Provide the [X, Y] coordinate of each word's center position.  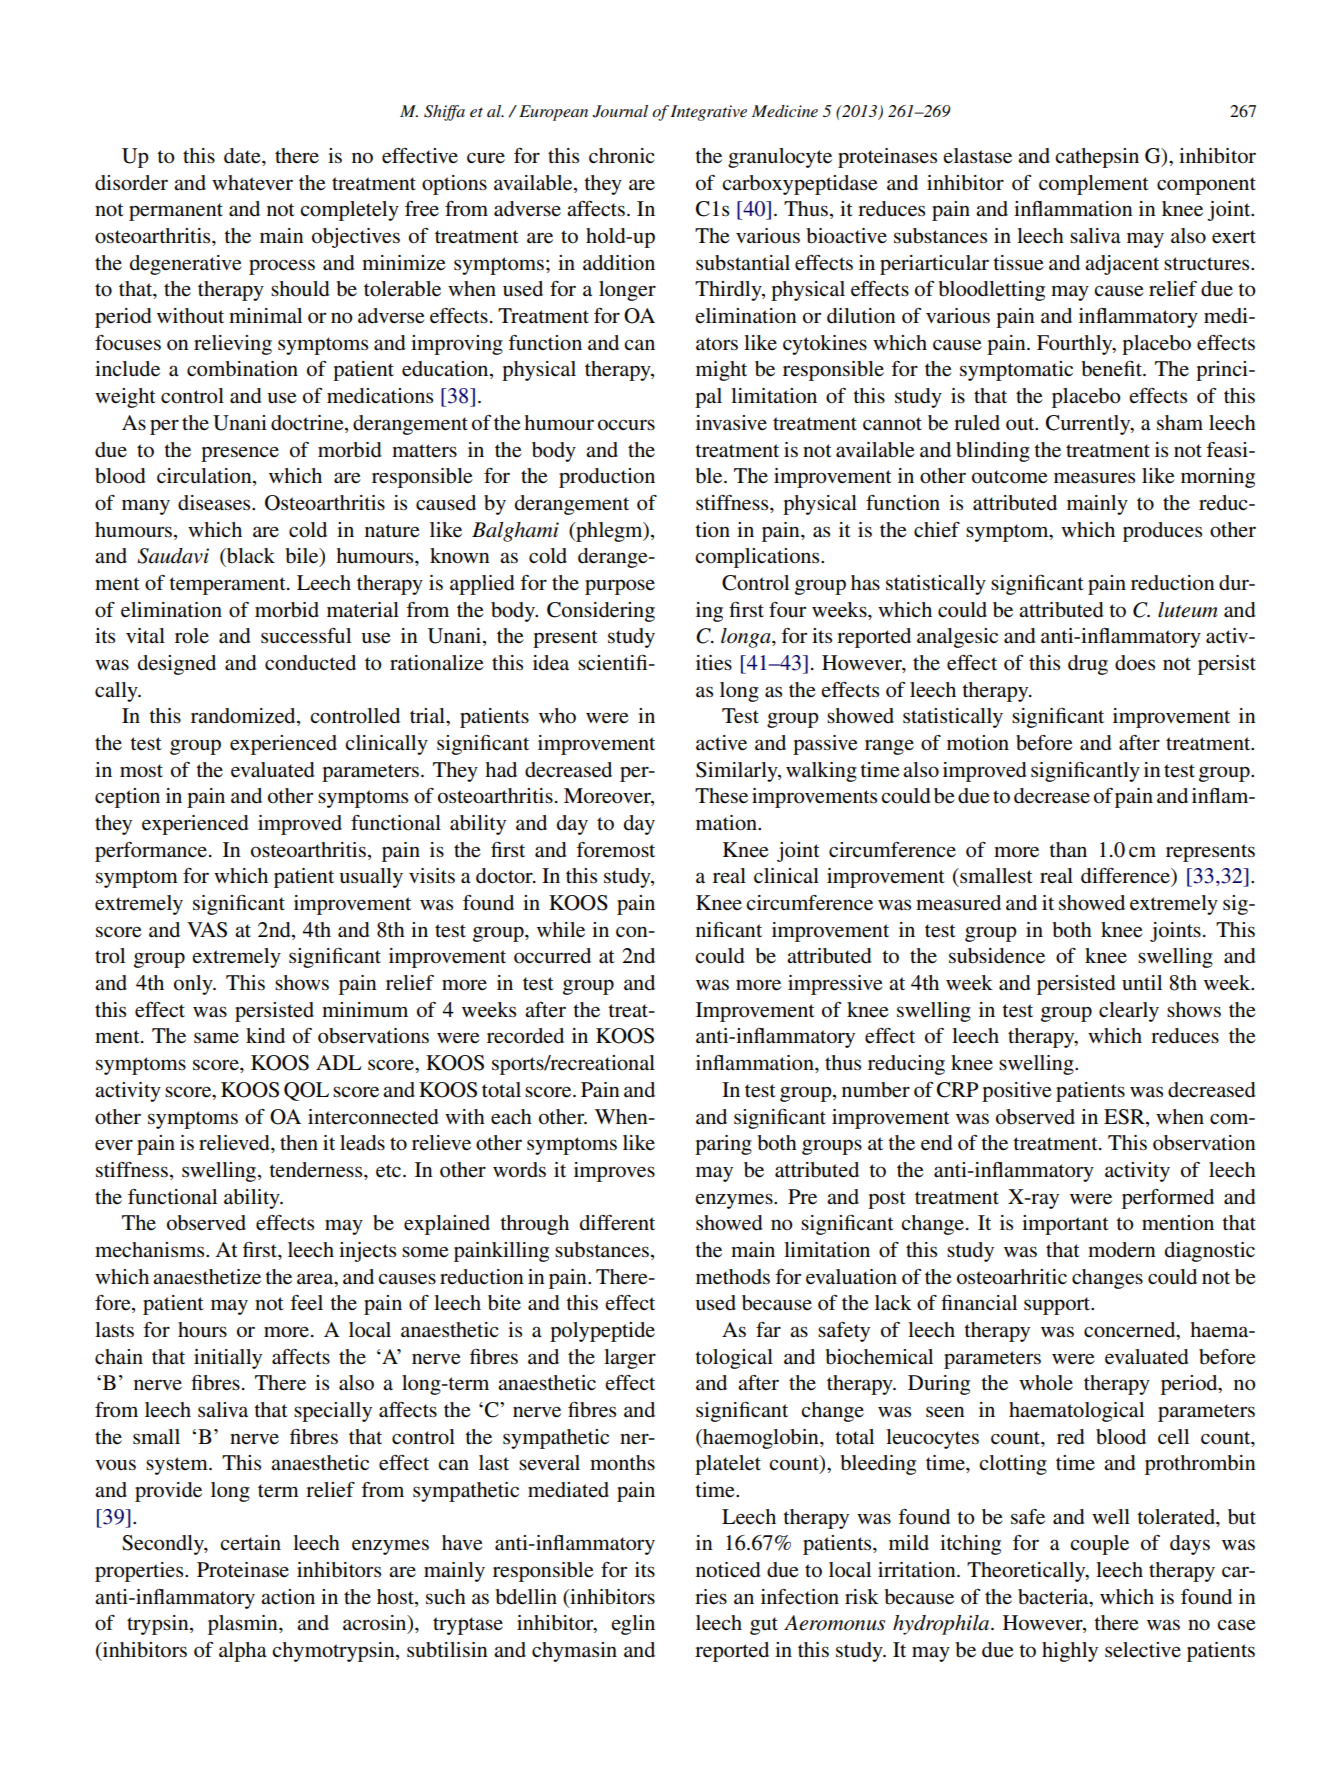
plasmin [244, 1625]
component [1206, 186]
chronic [621, 156]
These [721, 796]
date [243, 156]
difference [1127, 877]
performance [152, 852]
